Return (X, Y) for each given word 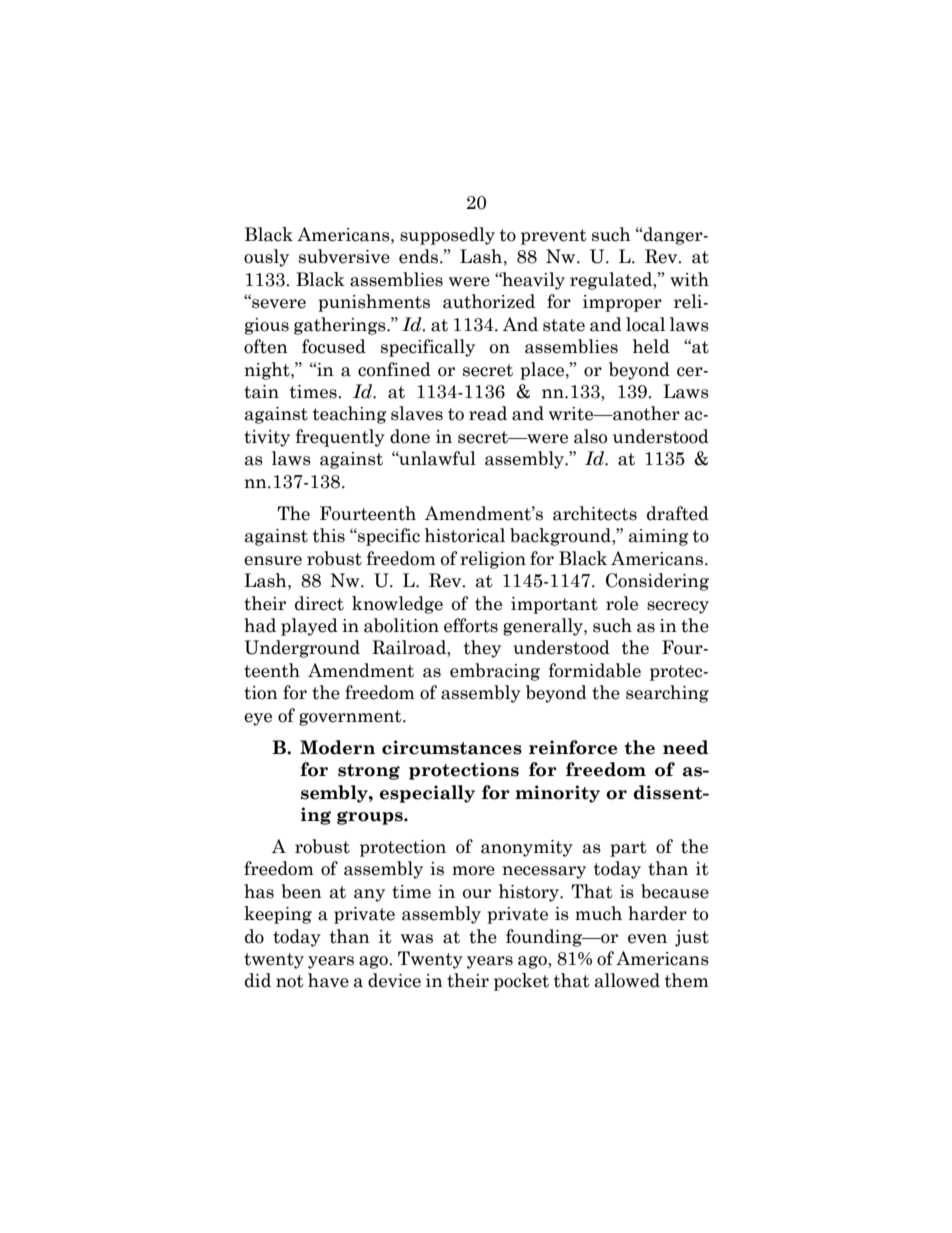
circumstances (452, 747)
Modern (337, 747)
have (328, 980)
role (622, 603)
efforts (471, 625)
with (689, 279)
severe (278, 303)
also (590, 436)
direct (319, 603)
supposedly (447, 236)
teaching (350, 415)
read (488, 413)
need (685, 747)
